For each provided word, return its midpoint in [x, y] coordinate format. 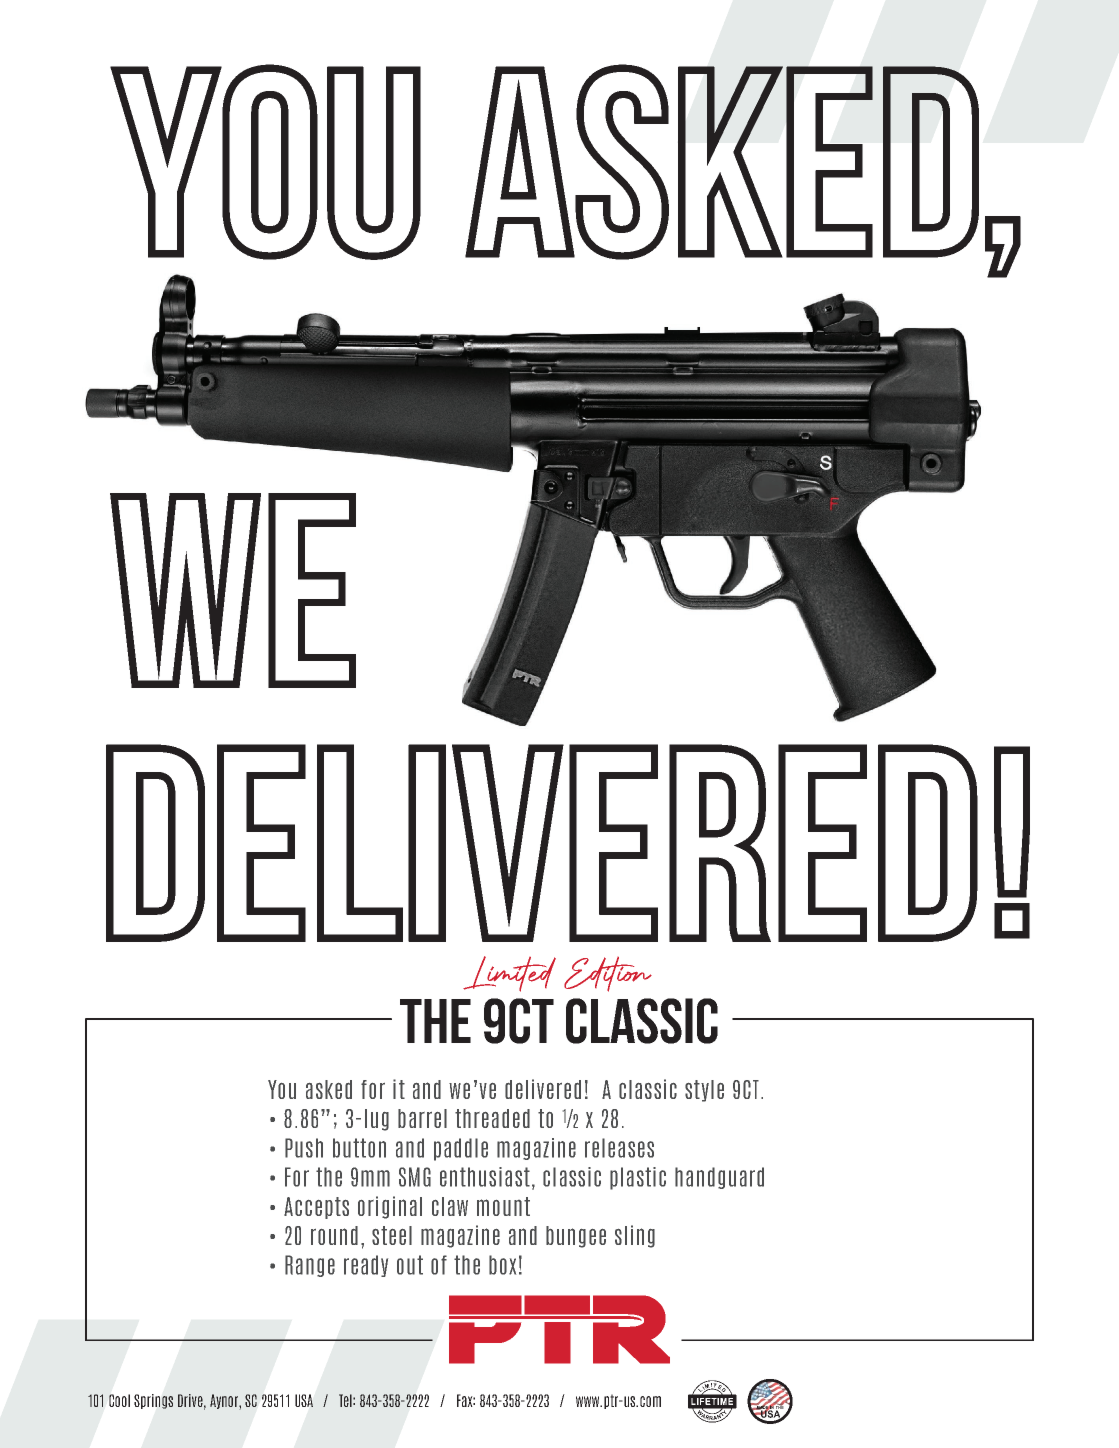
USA [304, 1400]
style [704, 1091]
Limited [509, 974]
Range [310, 1266]
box [502, 1265]
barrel [422, 1118]
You [282, 1089]
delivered [543, 1089]
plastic [638, 1178]
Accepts [316, 1208]
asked [329, 1089]
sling [635, 1236]
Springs [153, 1401]
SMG [415, 1177]
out [410, 1265]
